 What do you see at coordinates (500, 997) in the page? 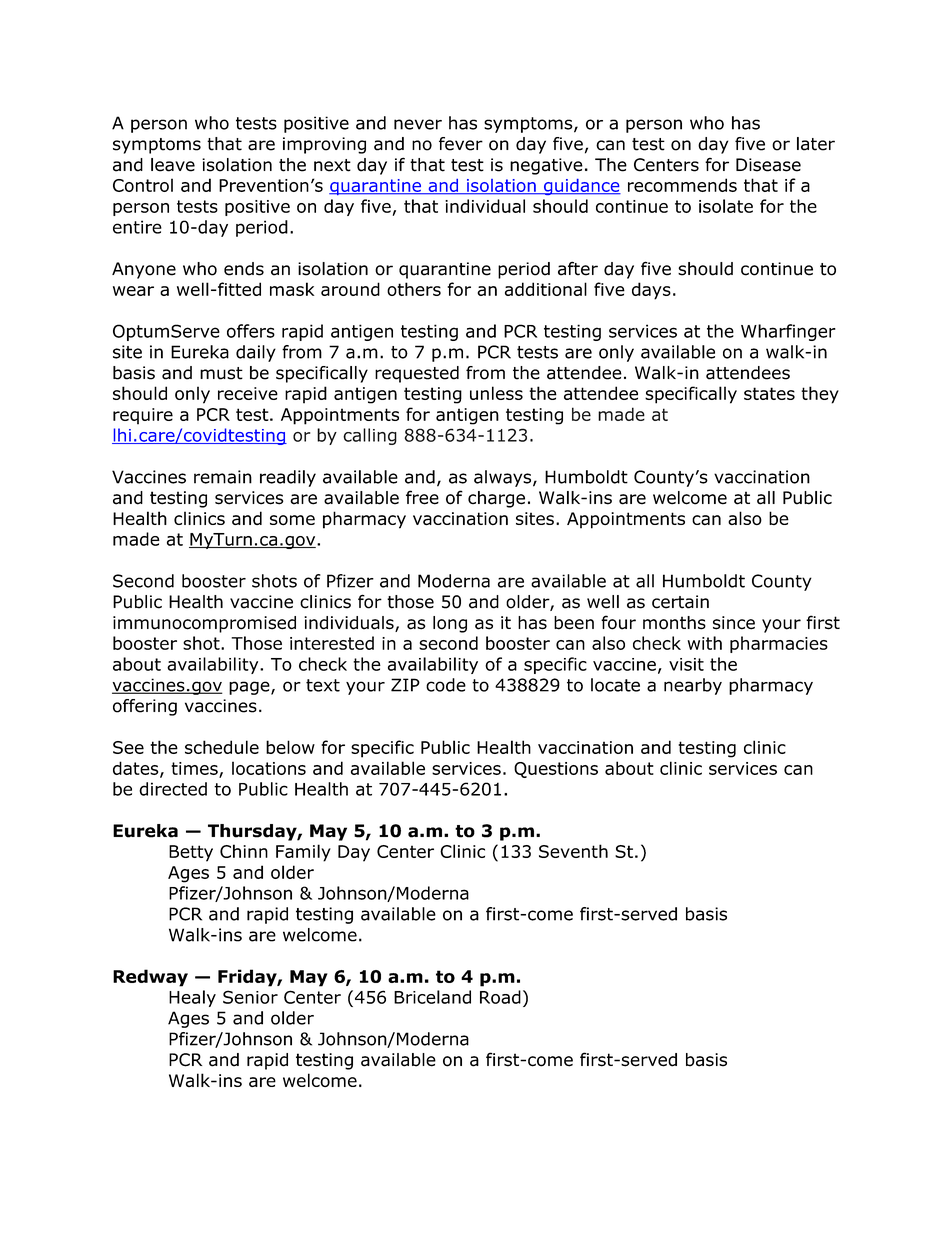
I see `Road` at bounding box center [500, 997].
